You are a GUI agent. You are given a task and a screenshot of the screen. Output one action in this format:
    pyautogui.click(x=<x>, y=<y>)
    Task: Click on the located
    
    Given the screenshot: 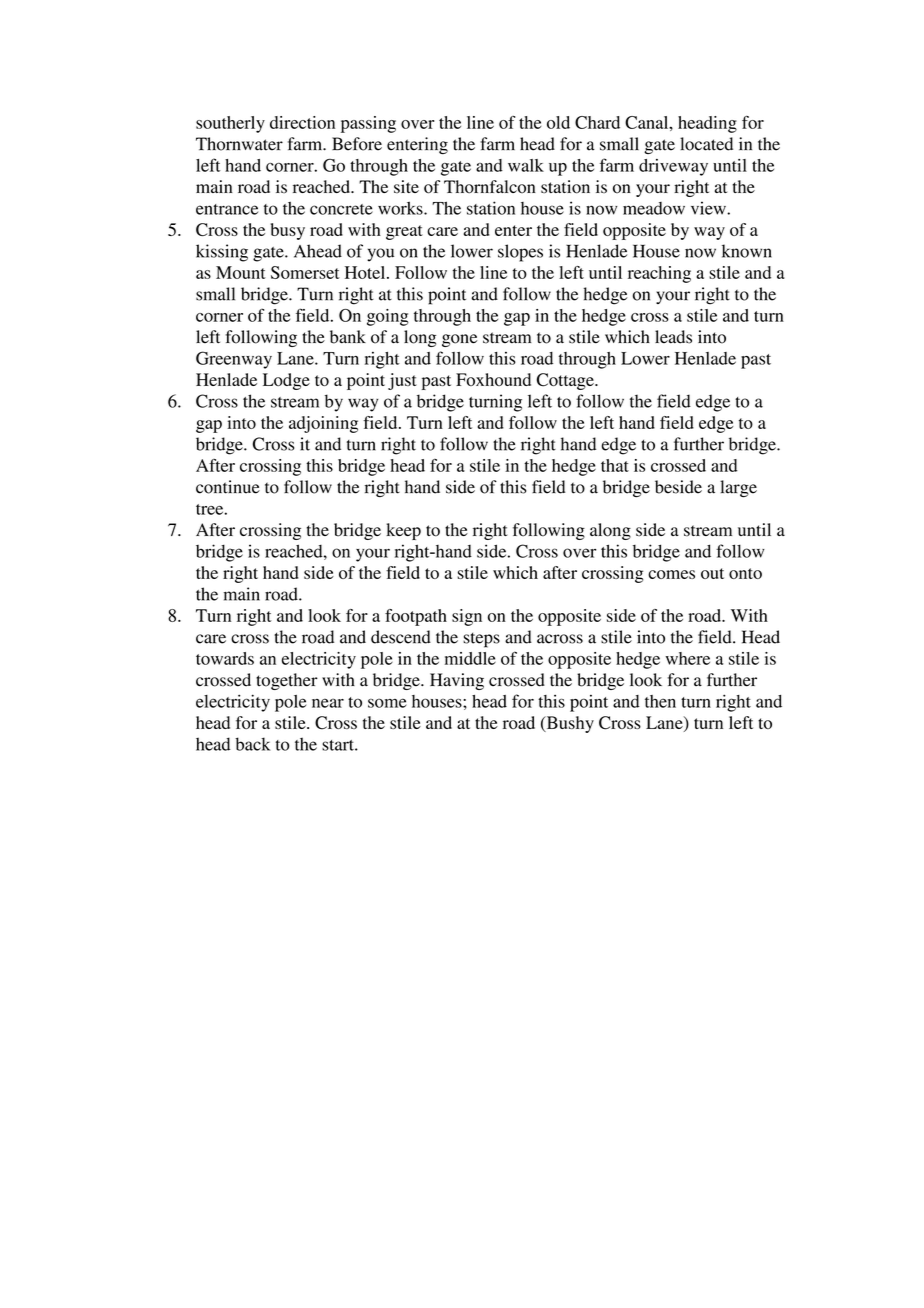 What is the action you would take?
    pyautogui.click(x=706, y=144)
